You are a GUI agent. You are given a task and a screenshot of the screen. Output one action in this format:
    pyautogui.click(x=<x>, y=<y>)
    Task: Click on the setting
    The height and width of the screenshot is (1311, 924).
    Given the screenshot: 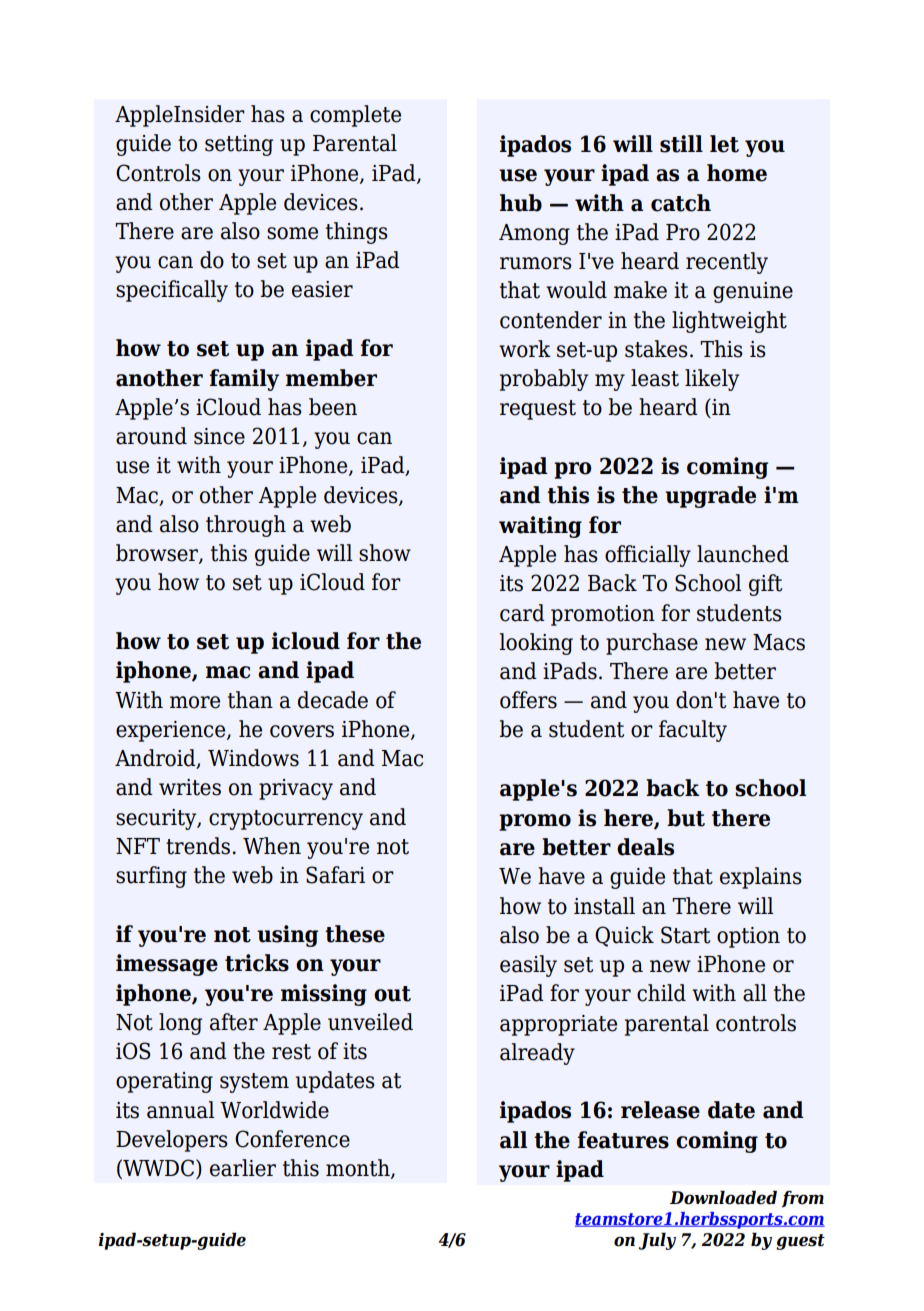 What is the action you would take?
    pyautogui.click(x=239, y=145)
